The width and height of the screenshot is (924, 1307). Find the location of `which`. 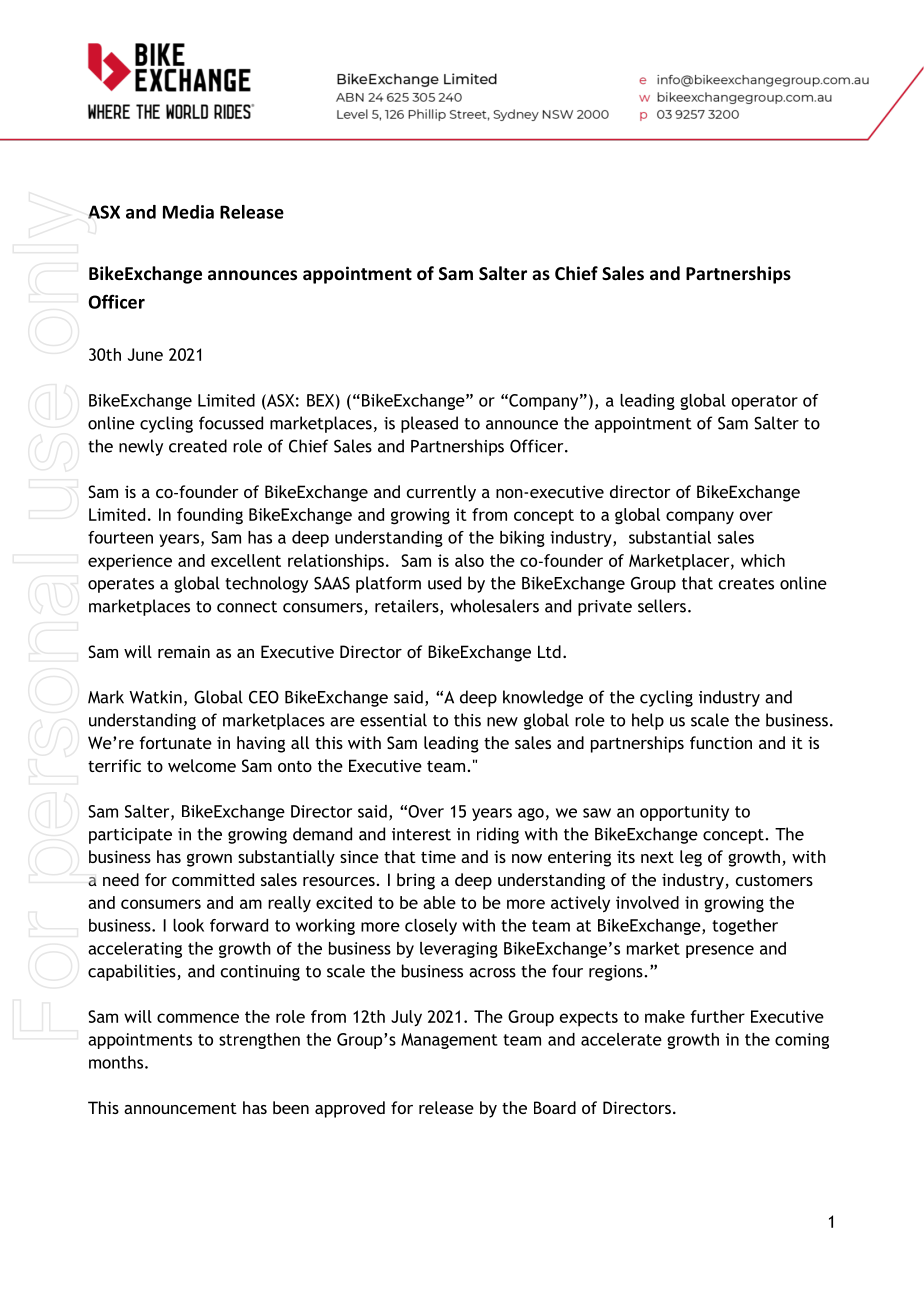

which is located at coordinates (763, 560).
